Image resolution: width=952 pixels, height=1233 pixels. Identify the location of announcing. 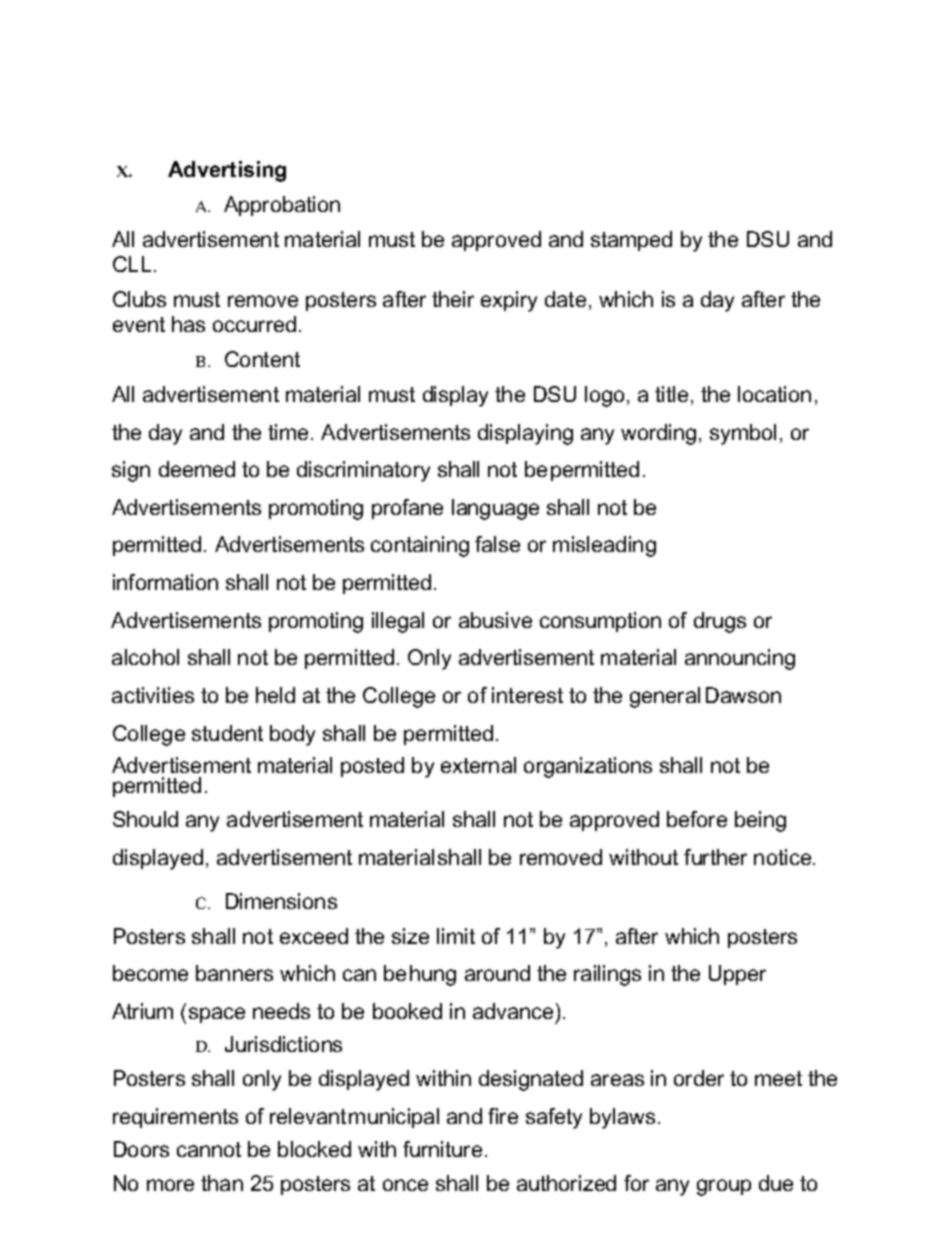
(740, 659).
